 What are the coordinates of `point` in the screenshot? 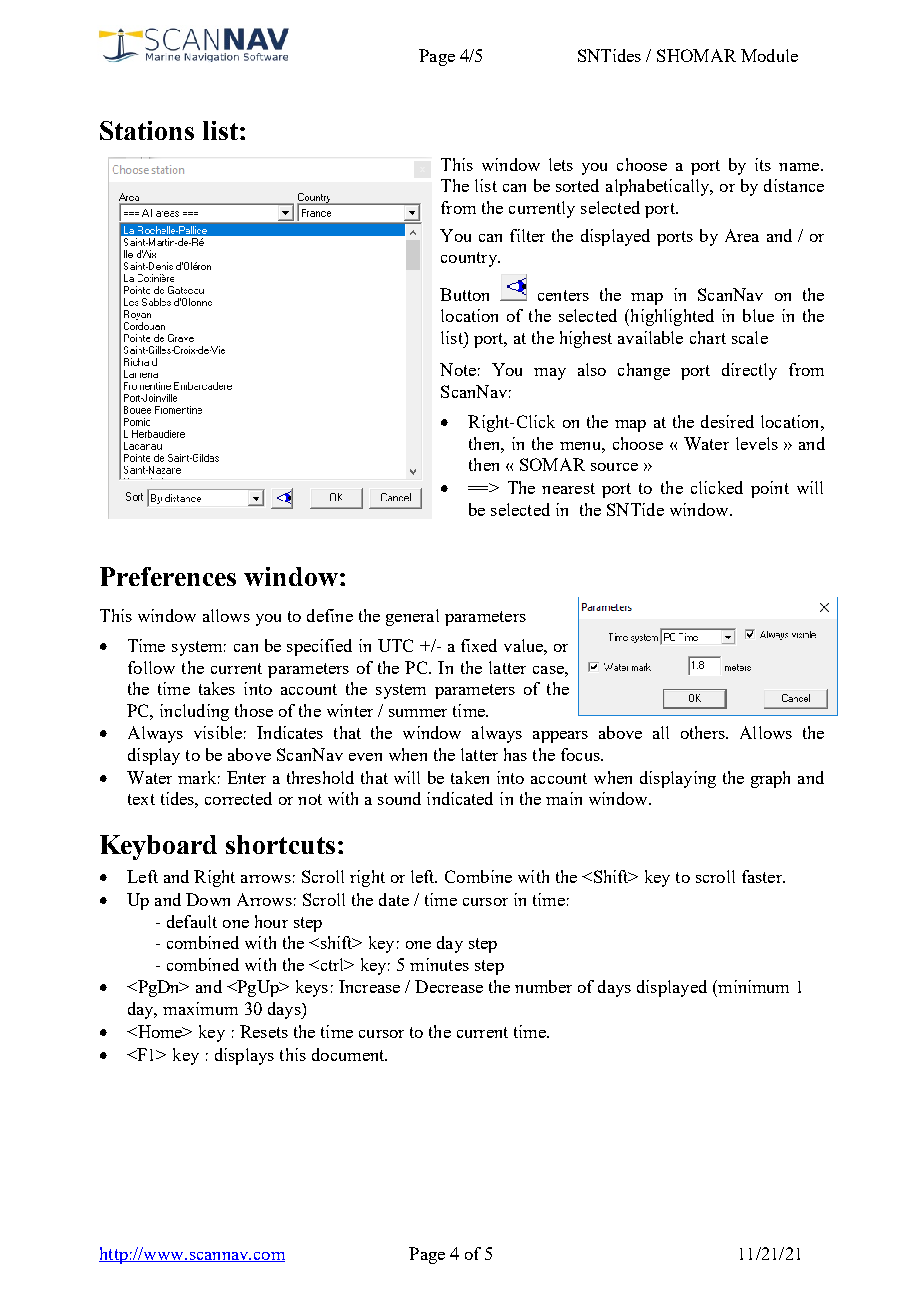 It's located at (770, 489).
